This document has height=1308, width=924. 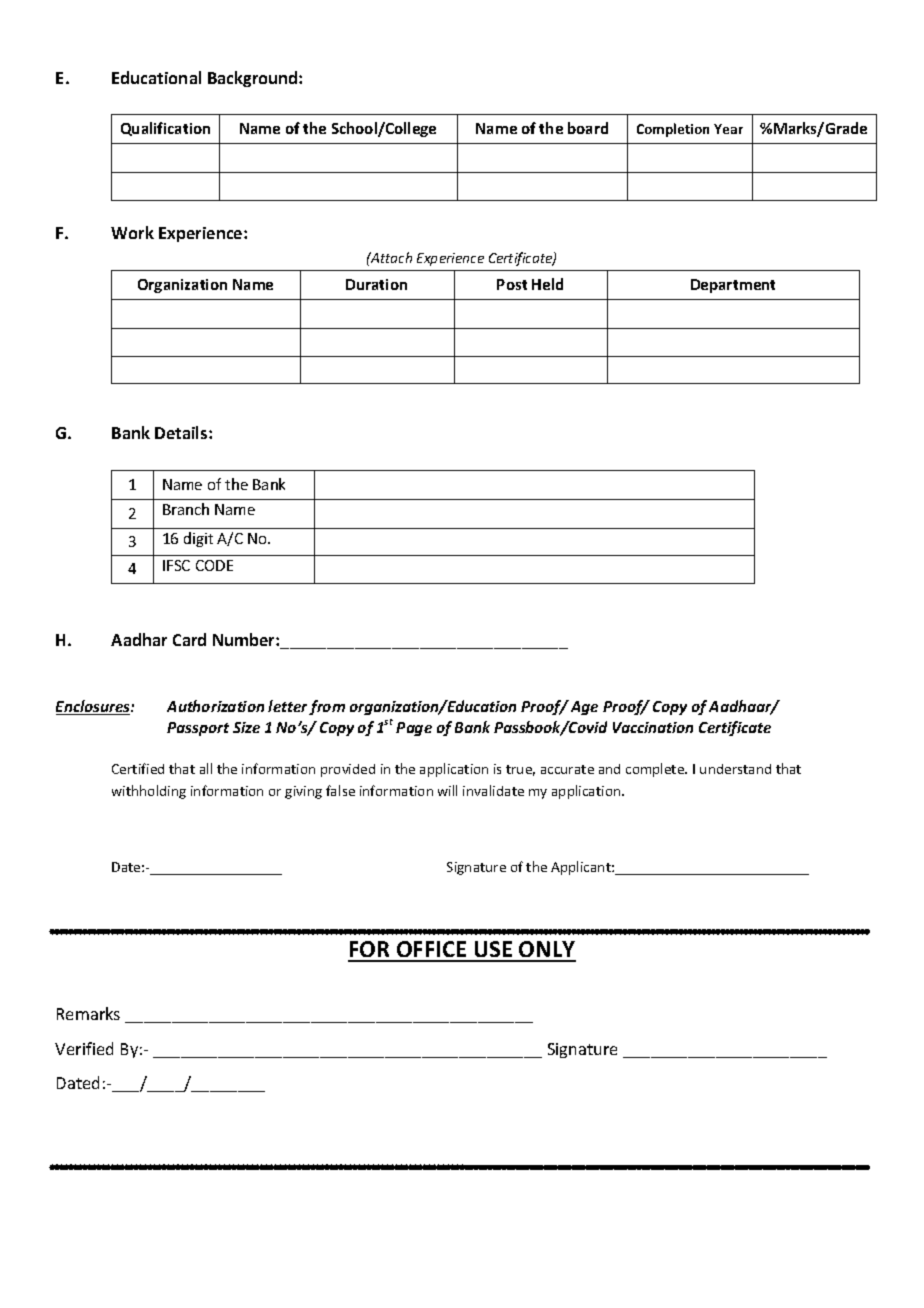 What do you see at coordinates (165, 129) in the document?
I see `Qualification` at bounding box center [165, 129].
